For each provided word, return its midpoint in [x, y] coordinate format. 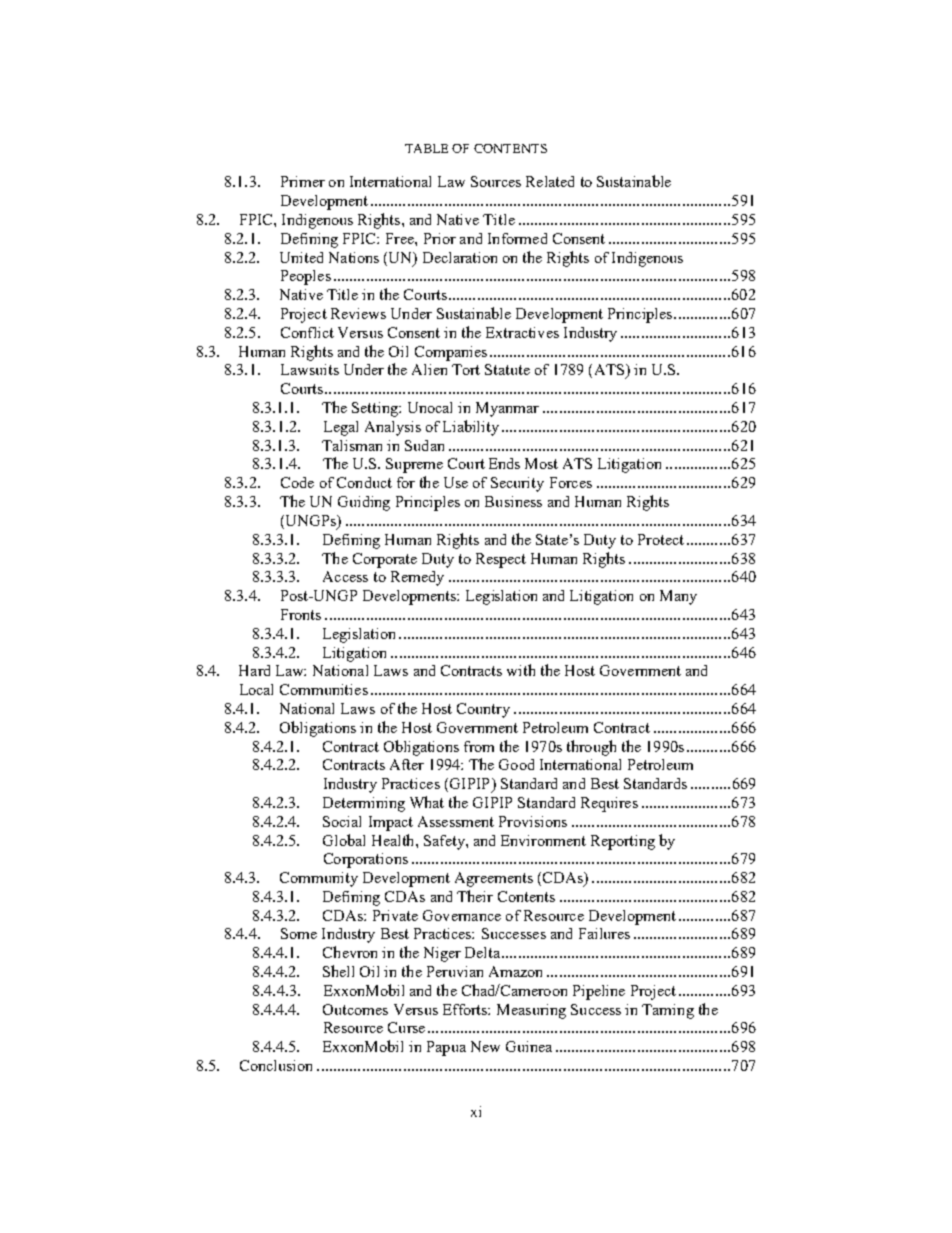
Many [678, 597]
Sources [496, 181]
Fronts [301, 614]
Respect [501, 560]
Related [550, 181]
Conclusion [276, 1065]
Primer [303, 181]
